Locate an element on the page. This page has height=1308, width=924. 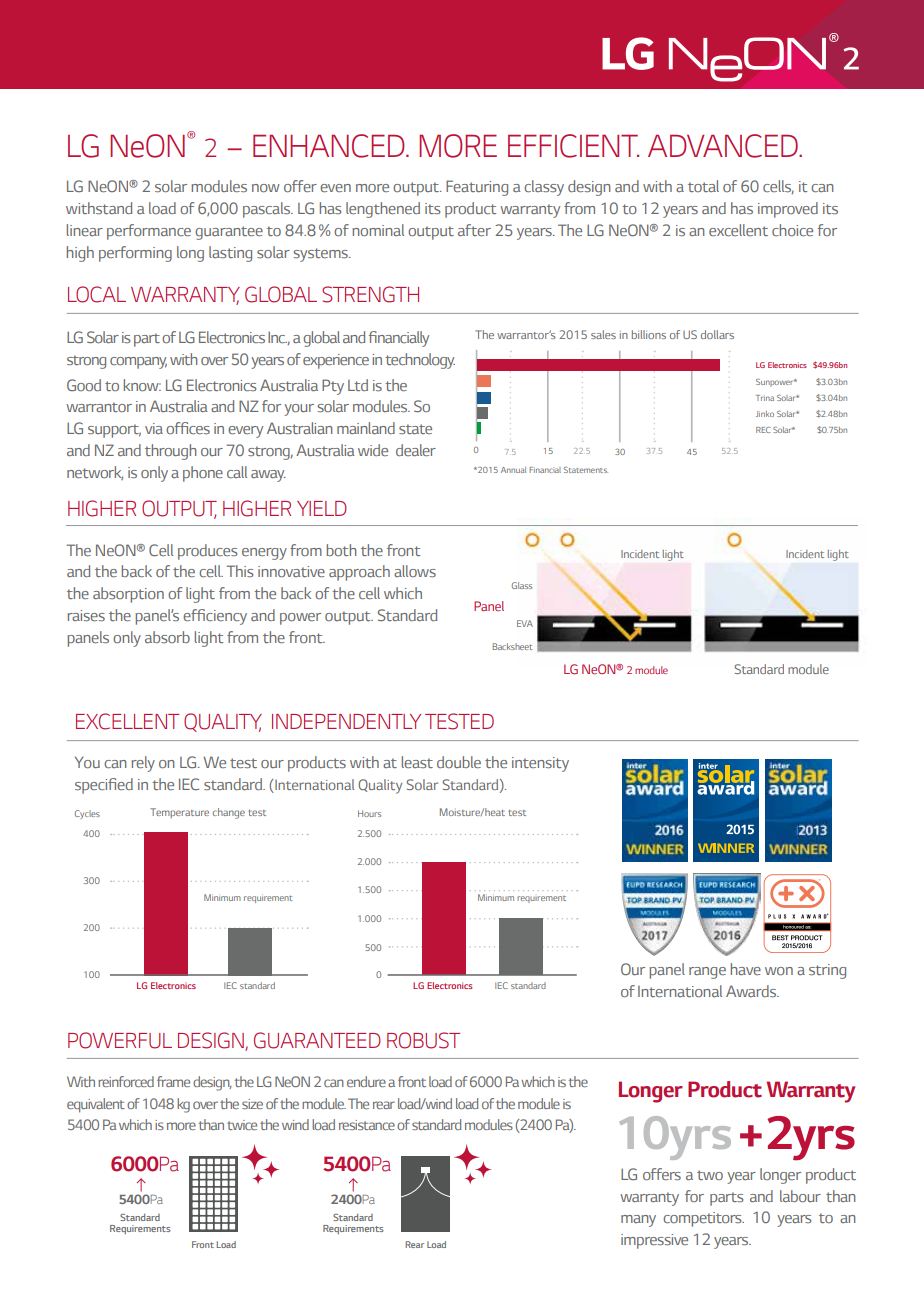
total is located at coordinates (703, 186).
